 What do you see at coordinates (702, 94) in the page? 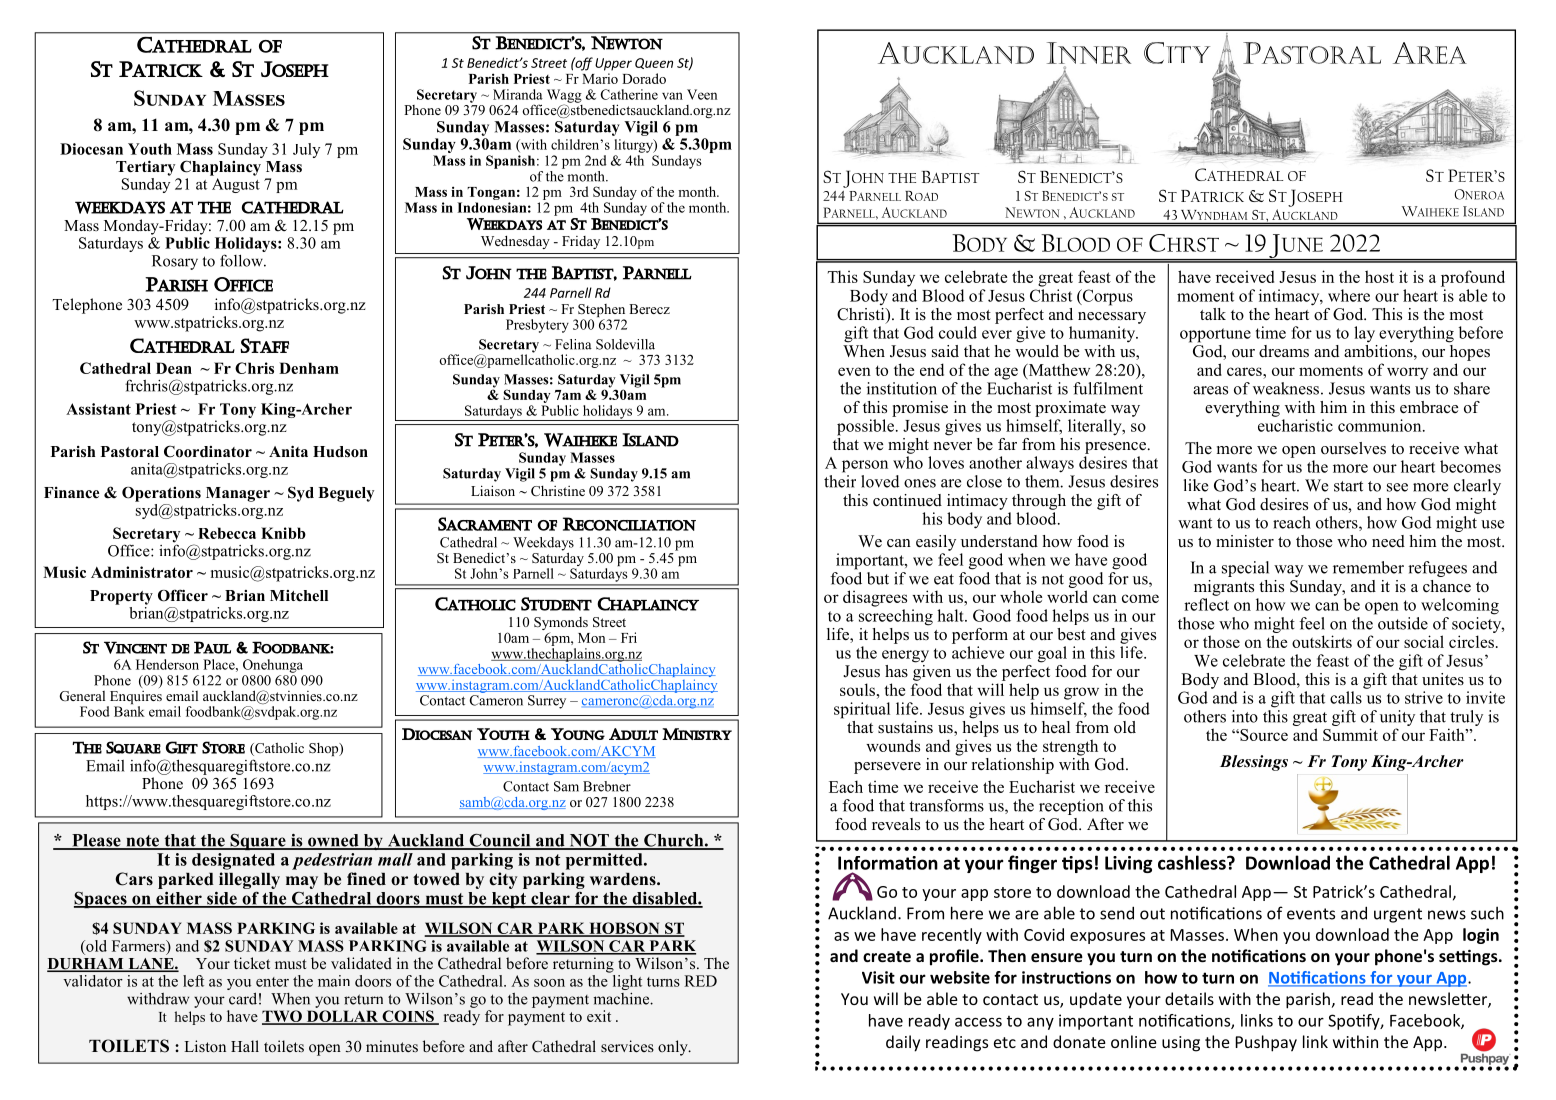
I see `Veen` at bounding box center [702, 94].
